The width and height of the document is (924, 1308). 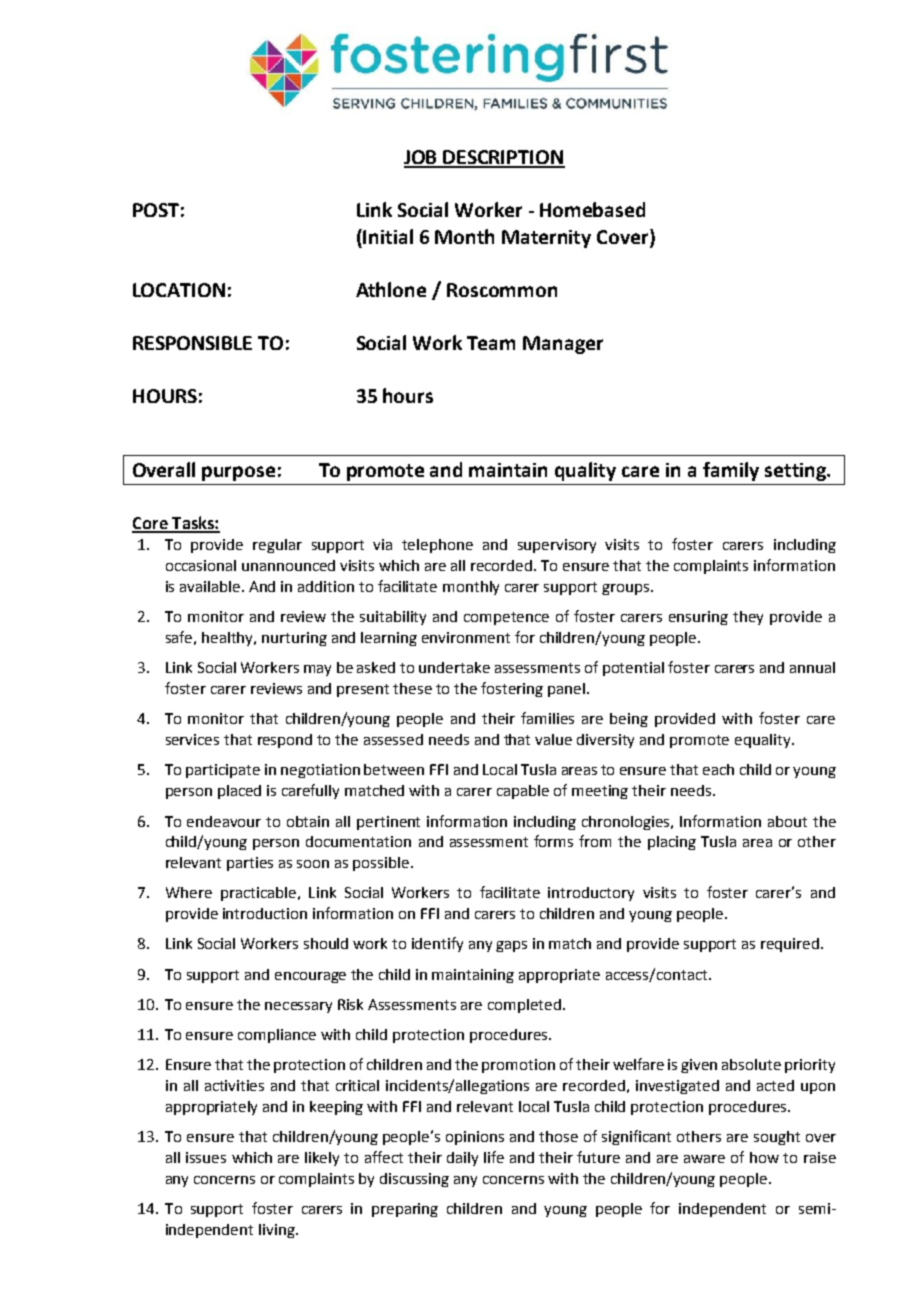 I want to click on Maternity, so click(x=546, y=239).
